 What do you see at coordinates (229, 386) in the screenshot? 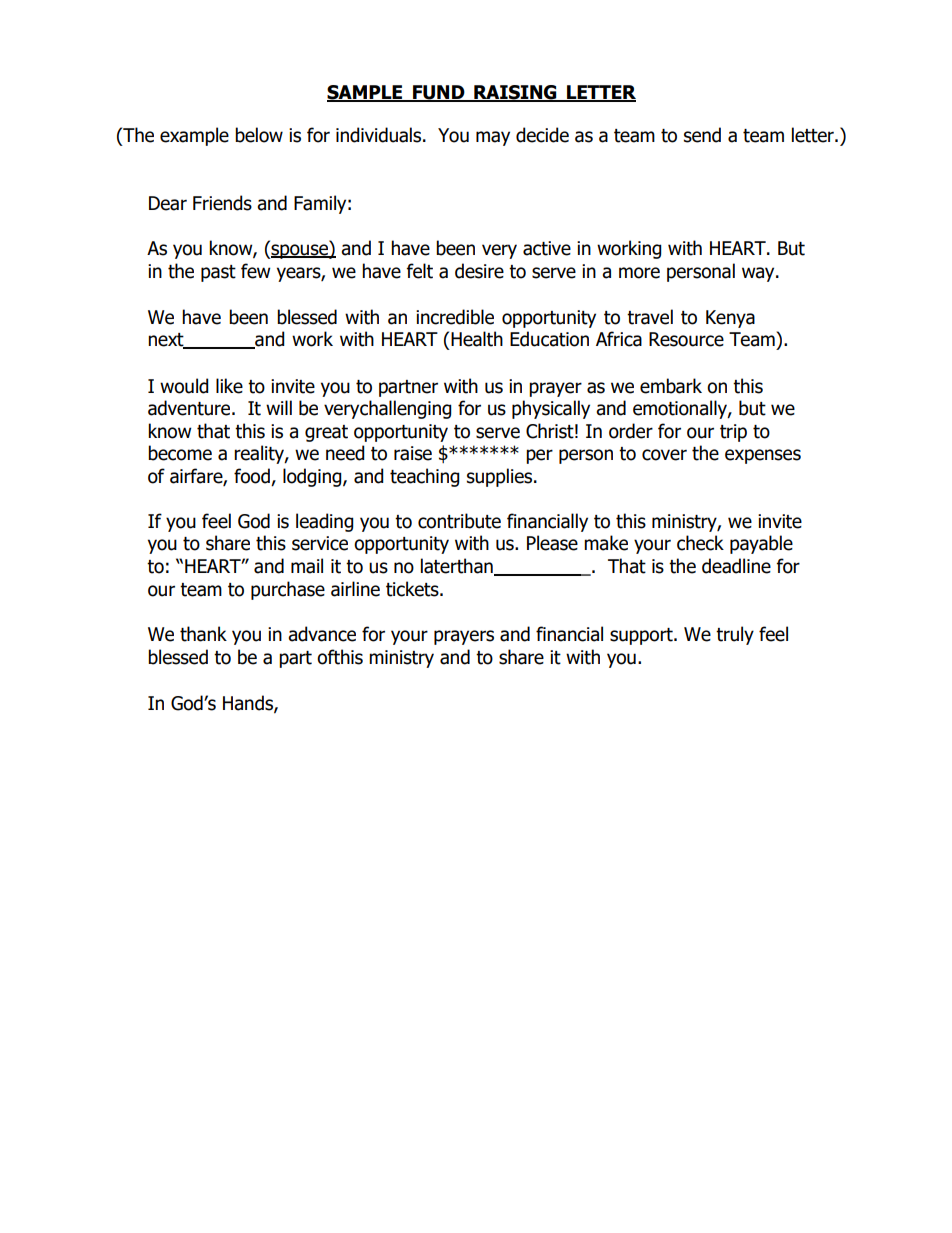
I see `like` at bounding box center [229, 386].
